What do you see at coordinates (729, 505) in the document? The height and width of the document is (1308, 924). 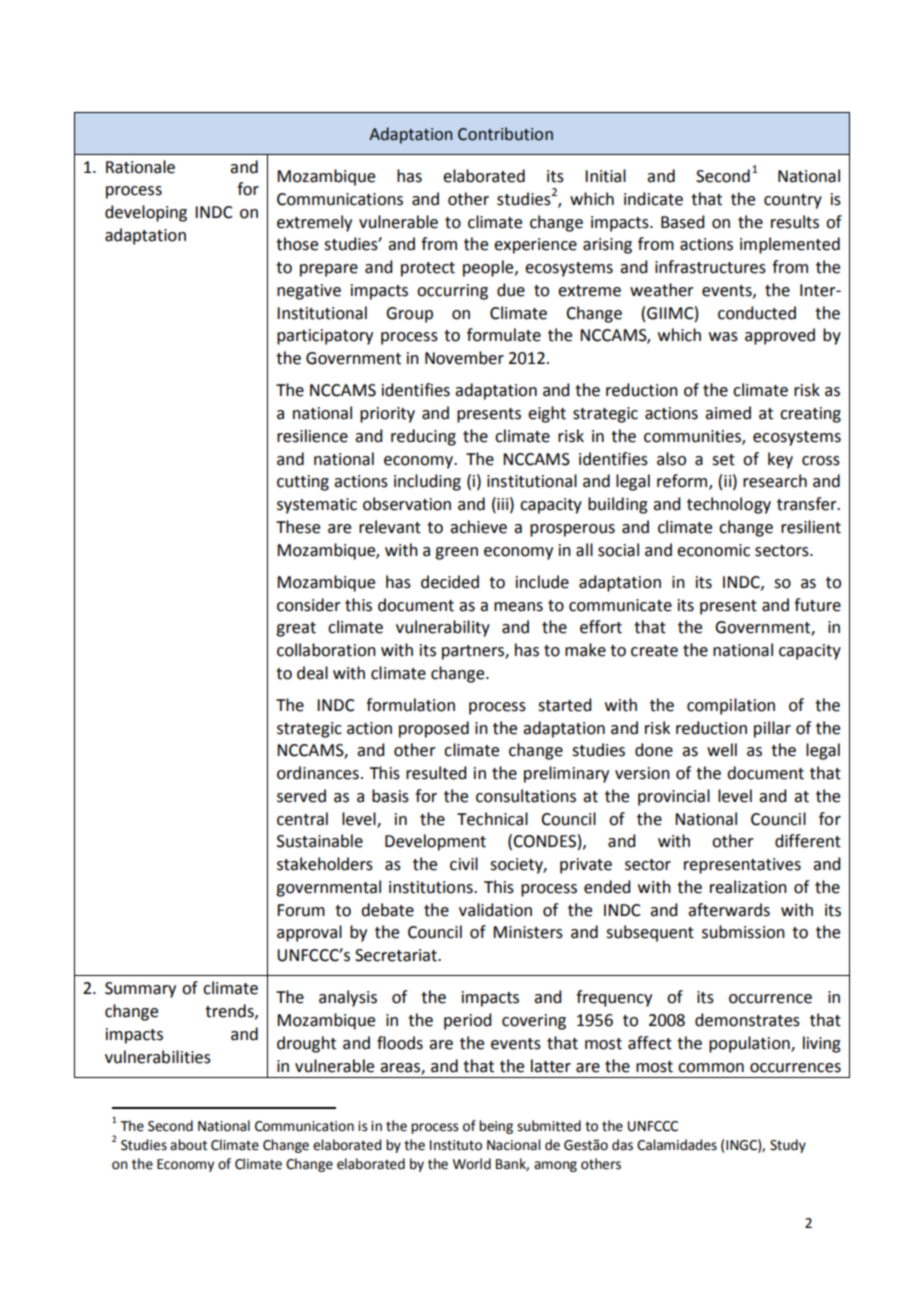 I see `technology` at bounding box center [729, 505].
